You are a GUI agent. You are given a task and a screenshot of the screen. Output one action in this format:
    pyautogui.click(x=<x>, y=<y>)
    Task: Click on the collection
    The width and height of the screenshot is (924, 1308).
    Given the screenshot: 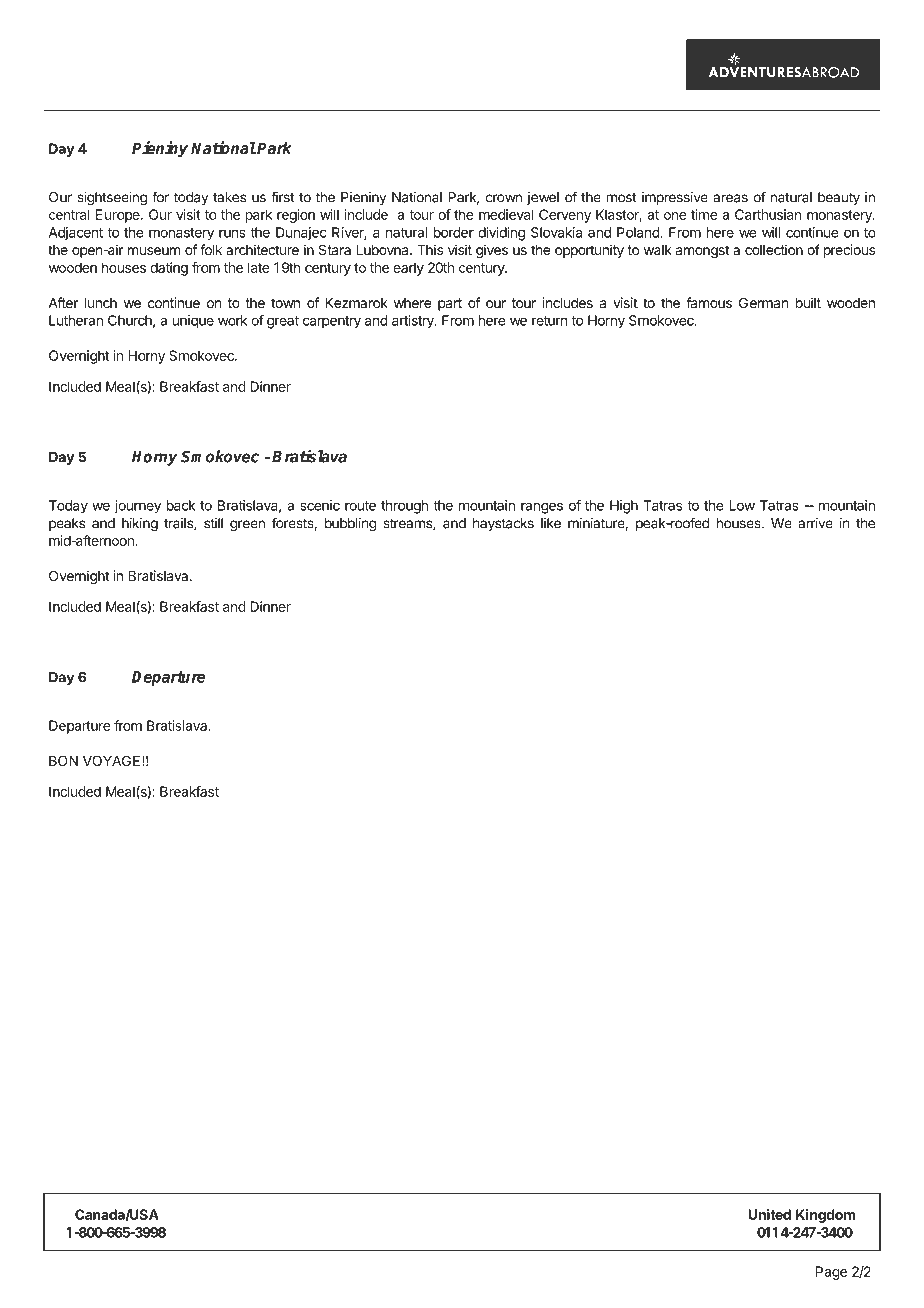 What is the action you would take?
    pyautogui.click(x=774, y=249)
